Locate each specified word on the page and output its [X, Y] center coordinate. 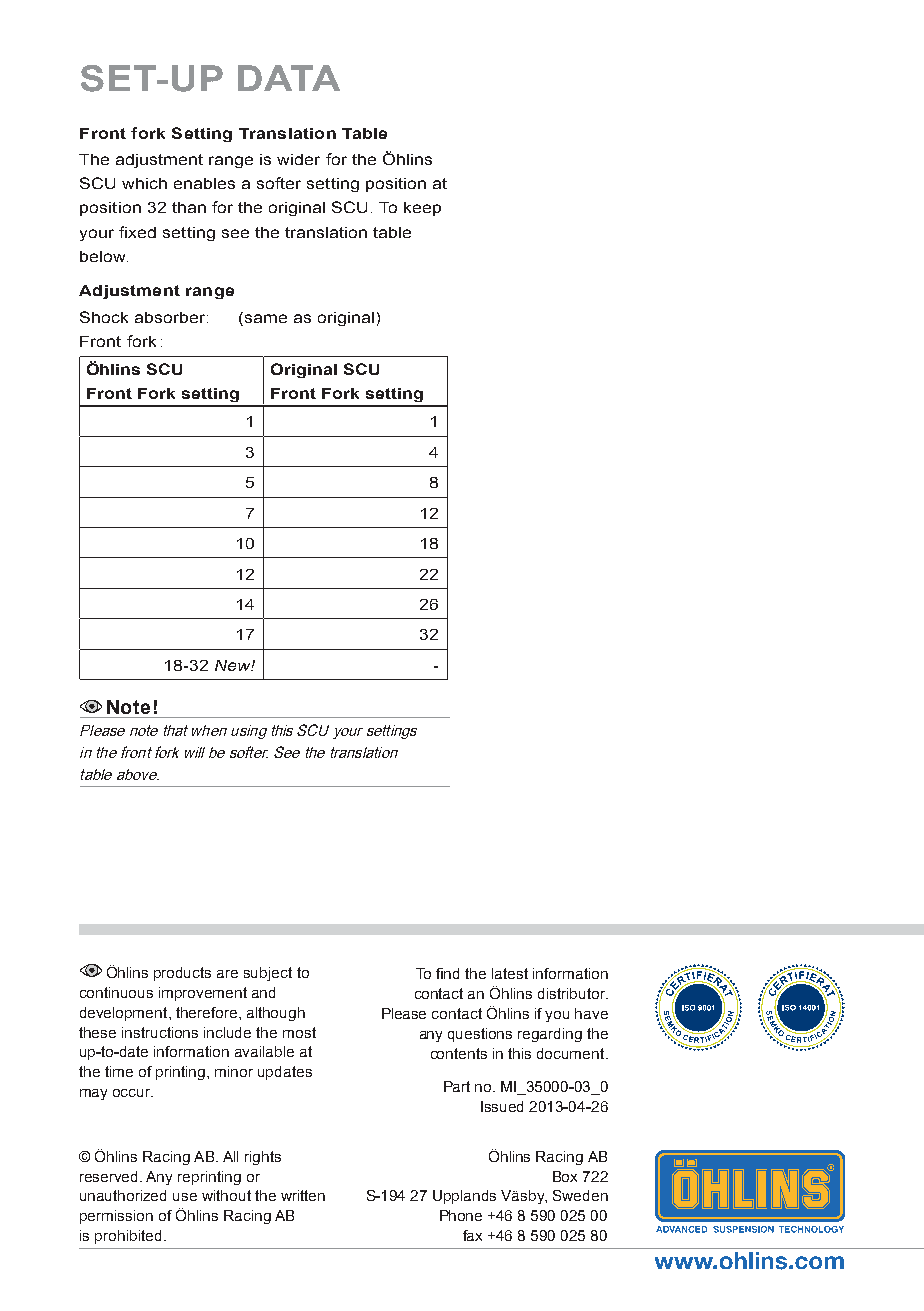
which [144, 183]
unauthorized [123, 1195]
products [182, 974]
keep [422, 209]
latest [510, 973]
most [299, 1032]
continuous [116, 992]
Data [289, 78]
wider [298, 159]
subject [268, 974]
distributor [573, 993]
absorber [171, 317]
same [264, 319]
